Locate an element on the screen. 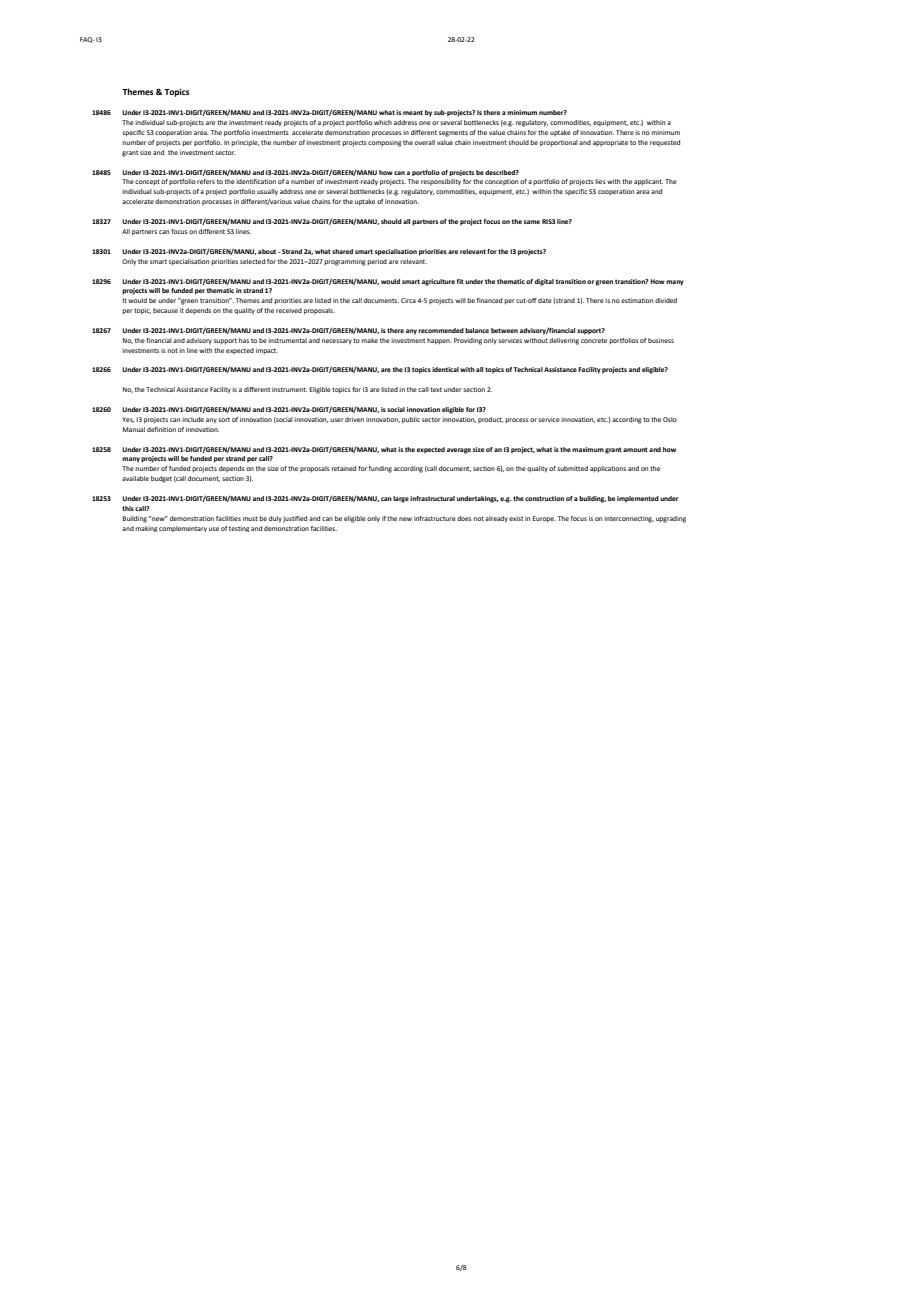 The height and width of the screenshot is (1308, 924). which is located at coordinates (383, 122).
